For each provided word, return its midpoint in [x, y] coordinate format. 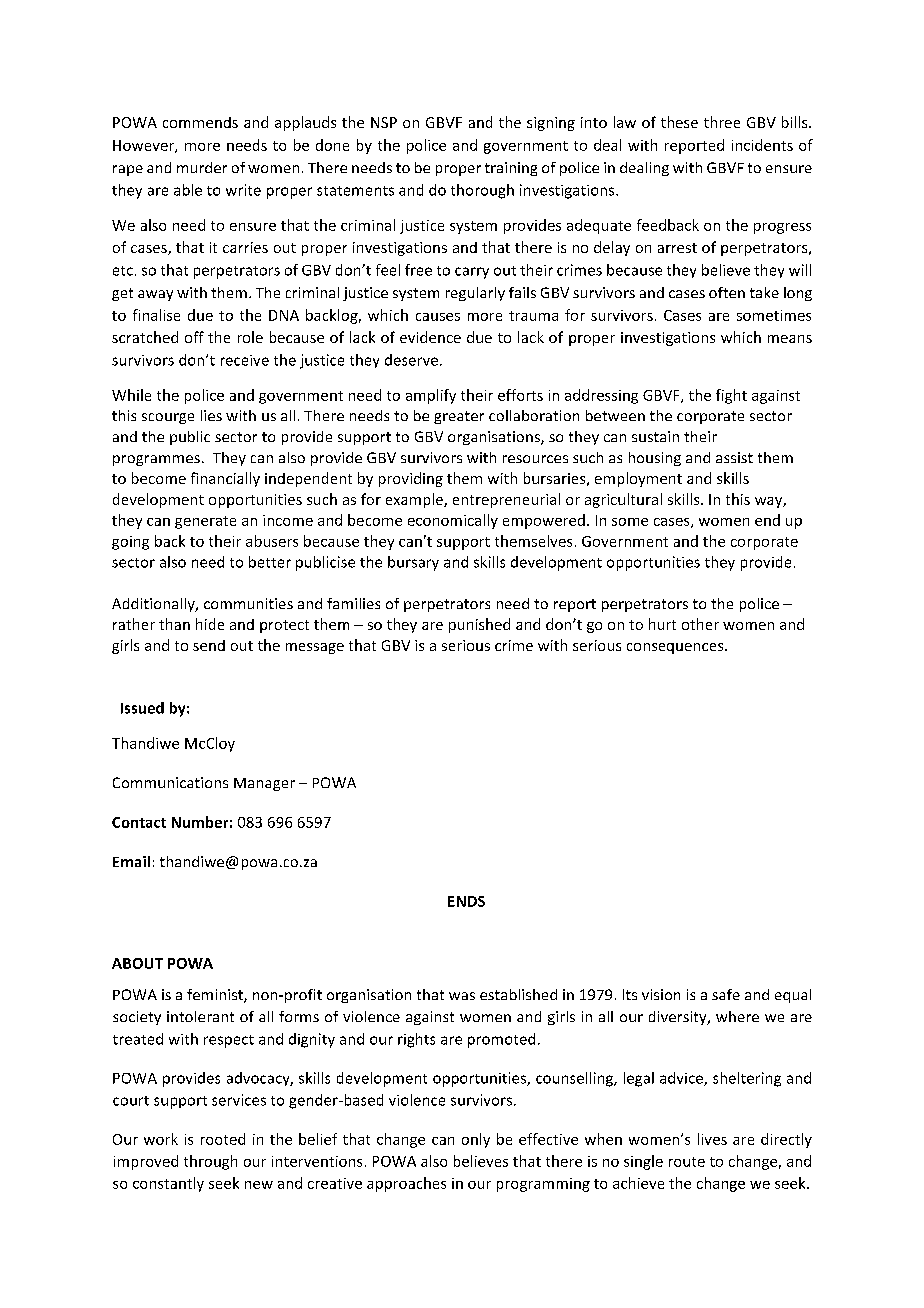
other [700, 624]
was [462, 996]
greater [459, 417]
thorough [482, 191]
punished [479, 625]
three [722, 122]
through [210, 1162]
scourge [168, 418]
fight [731, 396]
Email [131, 861]
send [209, 645]
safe [726, 994]
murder [202, 167]
